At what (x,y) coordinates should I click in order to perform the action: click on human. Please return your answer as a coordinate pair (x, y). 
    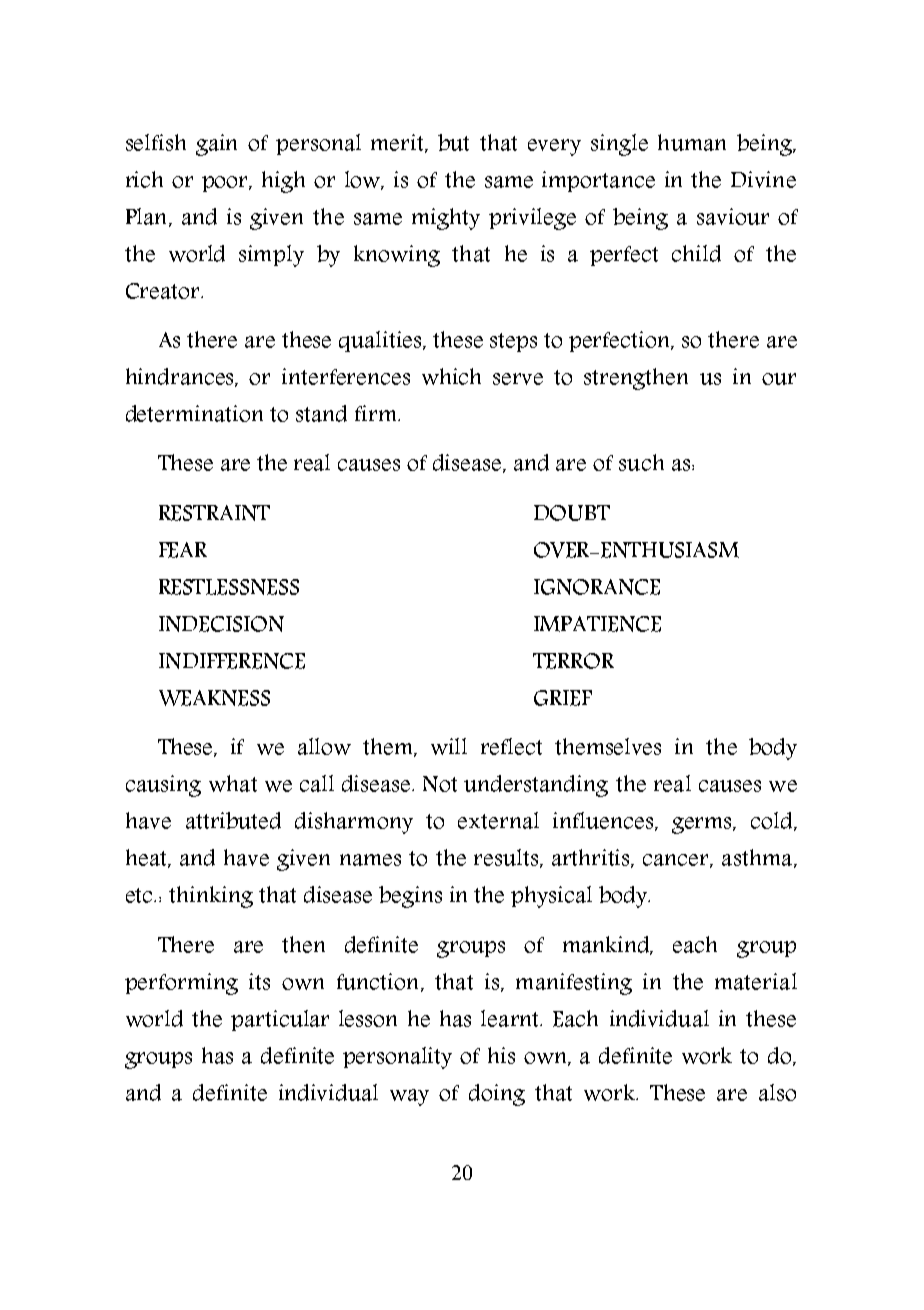
    Looking at the image, I should click on (692, 142).
